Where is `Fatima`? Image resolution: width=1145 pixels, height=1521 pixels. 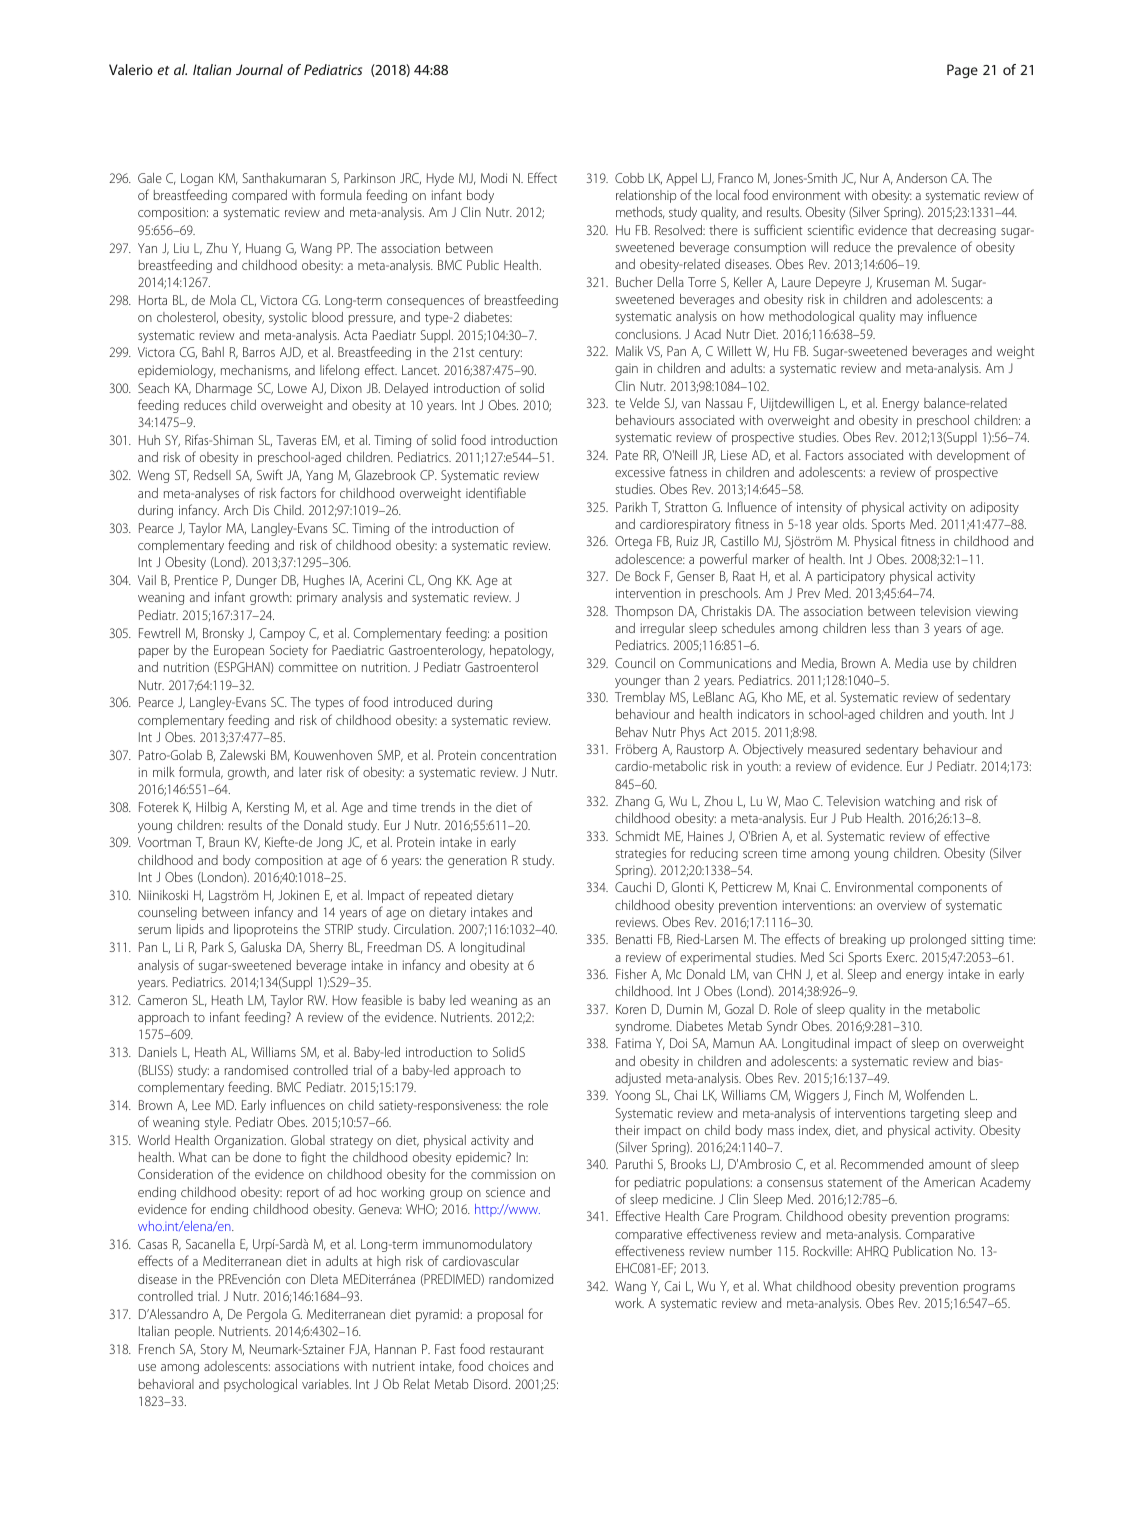
Fatima is located at coordinates (633, 1043).
